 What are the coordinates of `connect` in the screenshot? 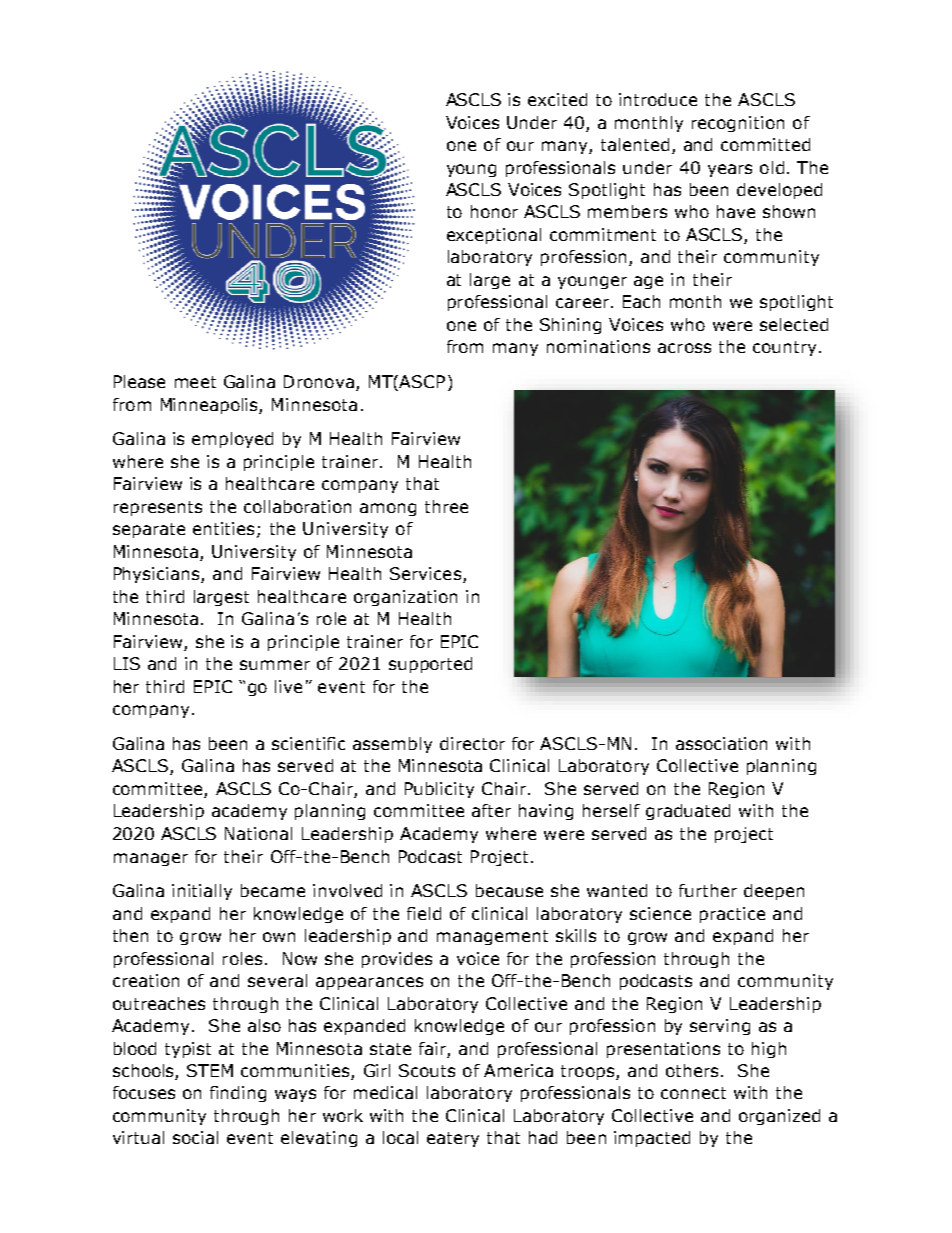 It's located at (693, 1093).
